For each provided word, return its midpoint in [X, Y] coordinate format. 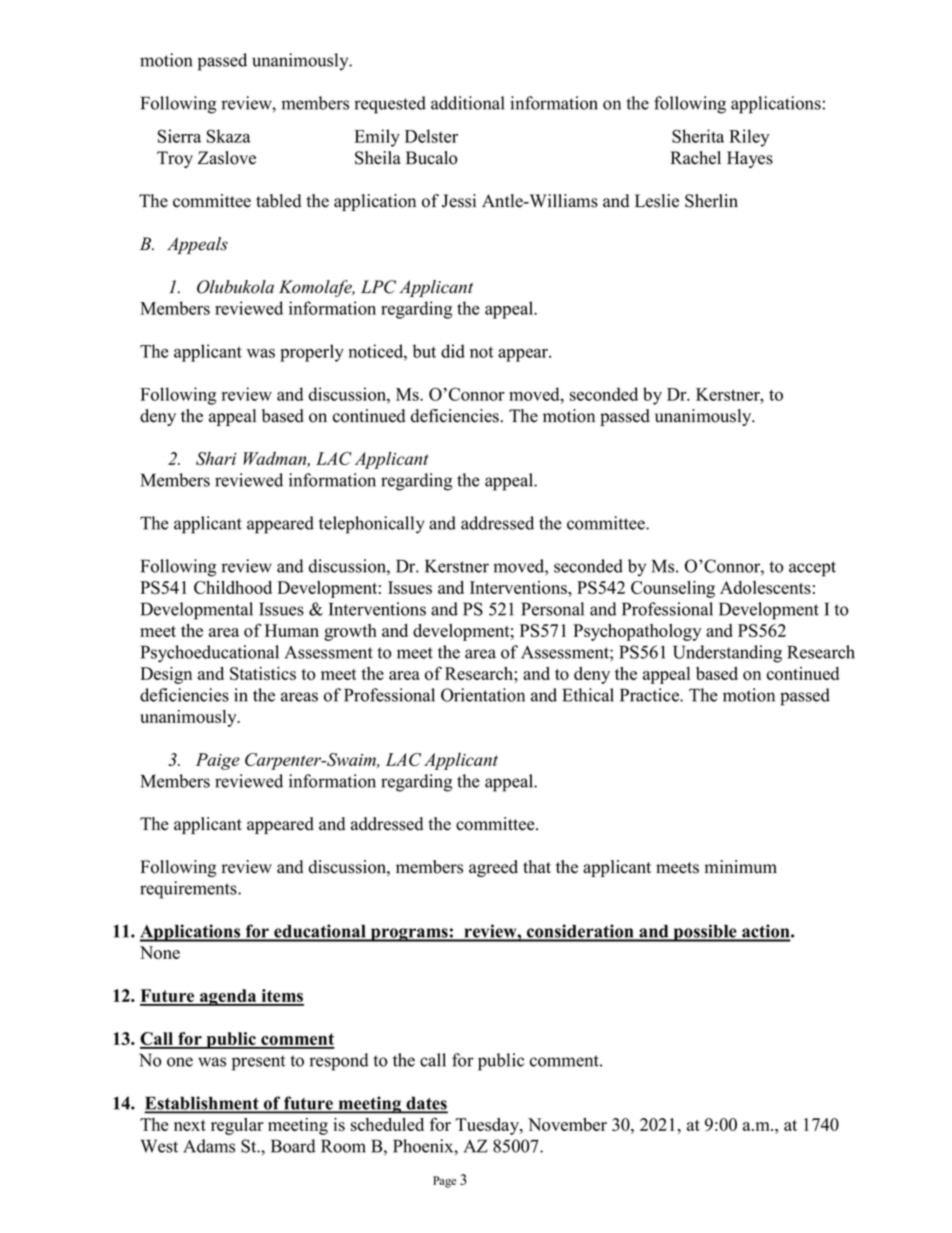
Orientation [483, 695]
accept [812, 569]
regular [237, 1126]
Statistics [263, 673]
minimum [740, 867]
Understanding [727, 654]
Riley [749, 138]
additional [467, 103]
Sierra [179, 136]
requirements [189, 890]
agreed [493, 868]
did [453, 351]
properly [312, 353]
